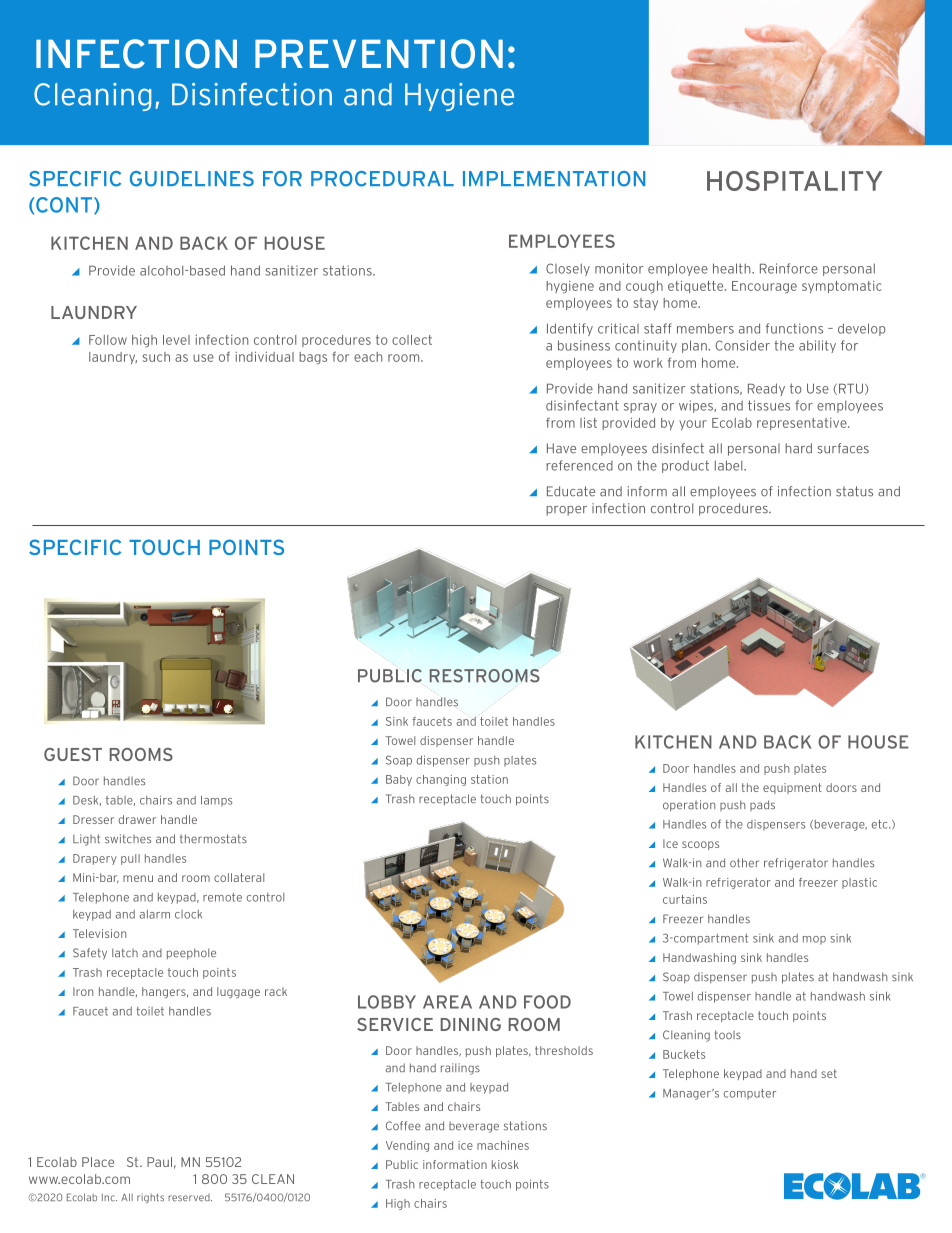 The height and width of the page is (1233, 952). What do you see at coordinates (379, 54) in the page?
I see `PREVENTION` at bounding box center [379, 54].
